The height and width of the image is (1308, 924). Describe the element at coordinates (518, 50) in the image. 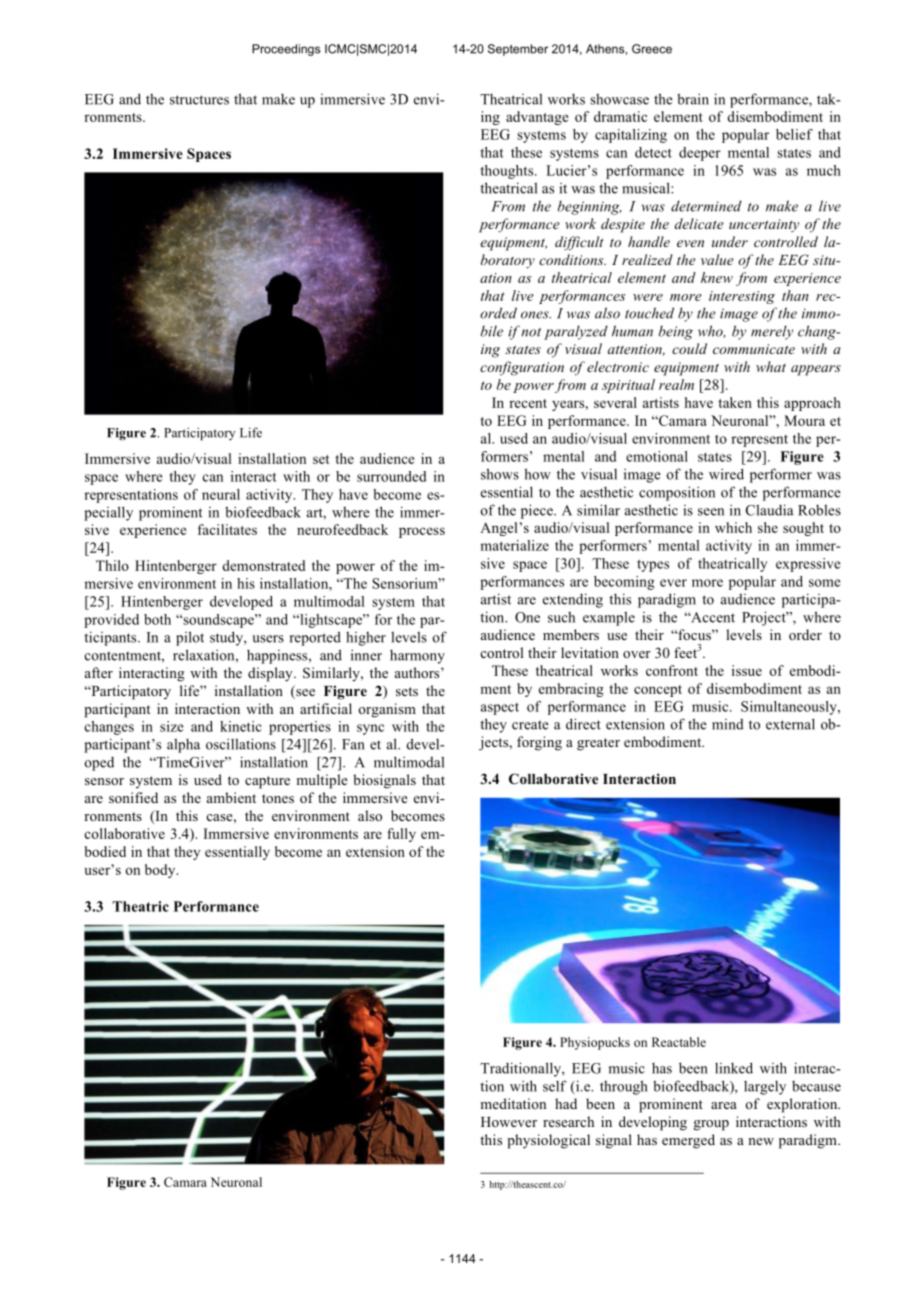

I see `September` at that location.
